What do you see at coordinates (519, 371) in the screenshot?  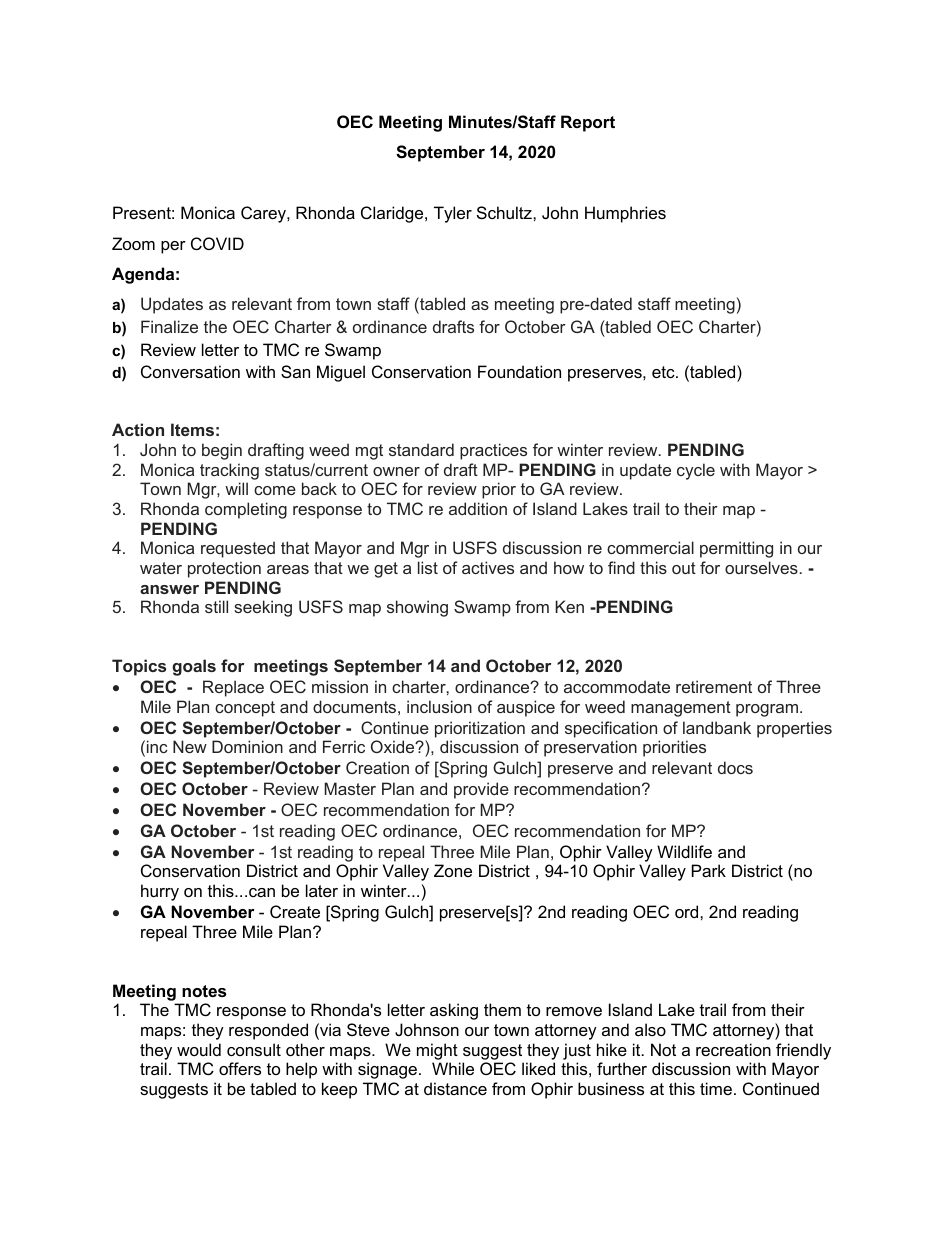 I see `Foundation` at bounding box center [519, 371].
